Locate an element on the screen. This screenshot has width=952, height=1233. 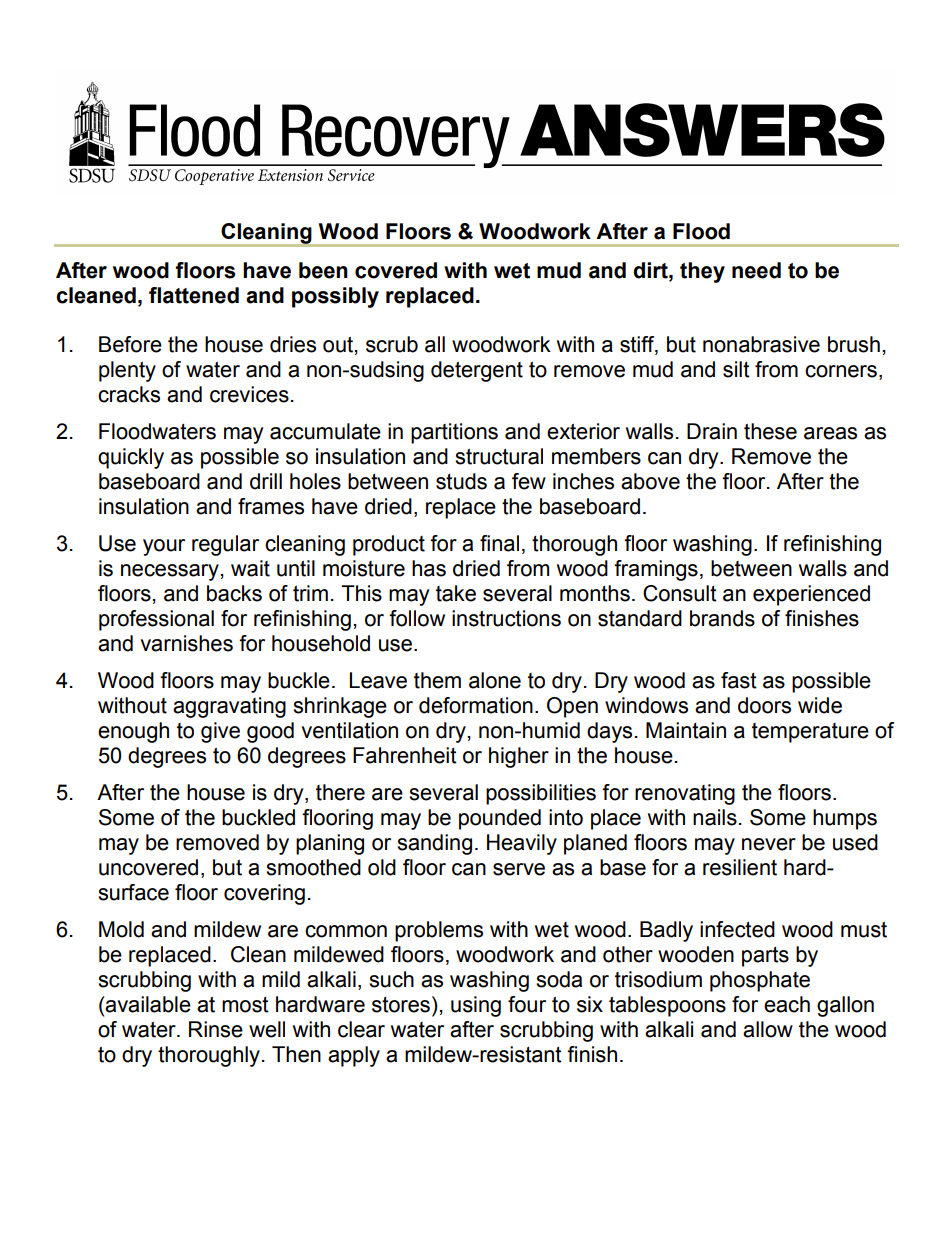
need is located at coordinates (756, 270).
